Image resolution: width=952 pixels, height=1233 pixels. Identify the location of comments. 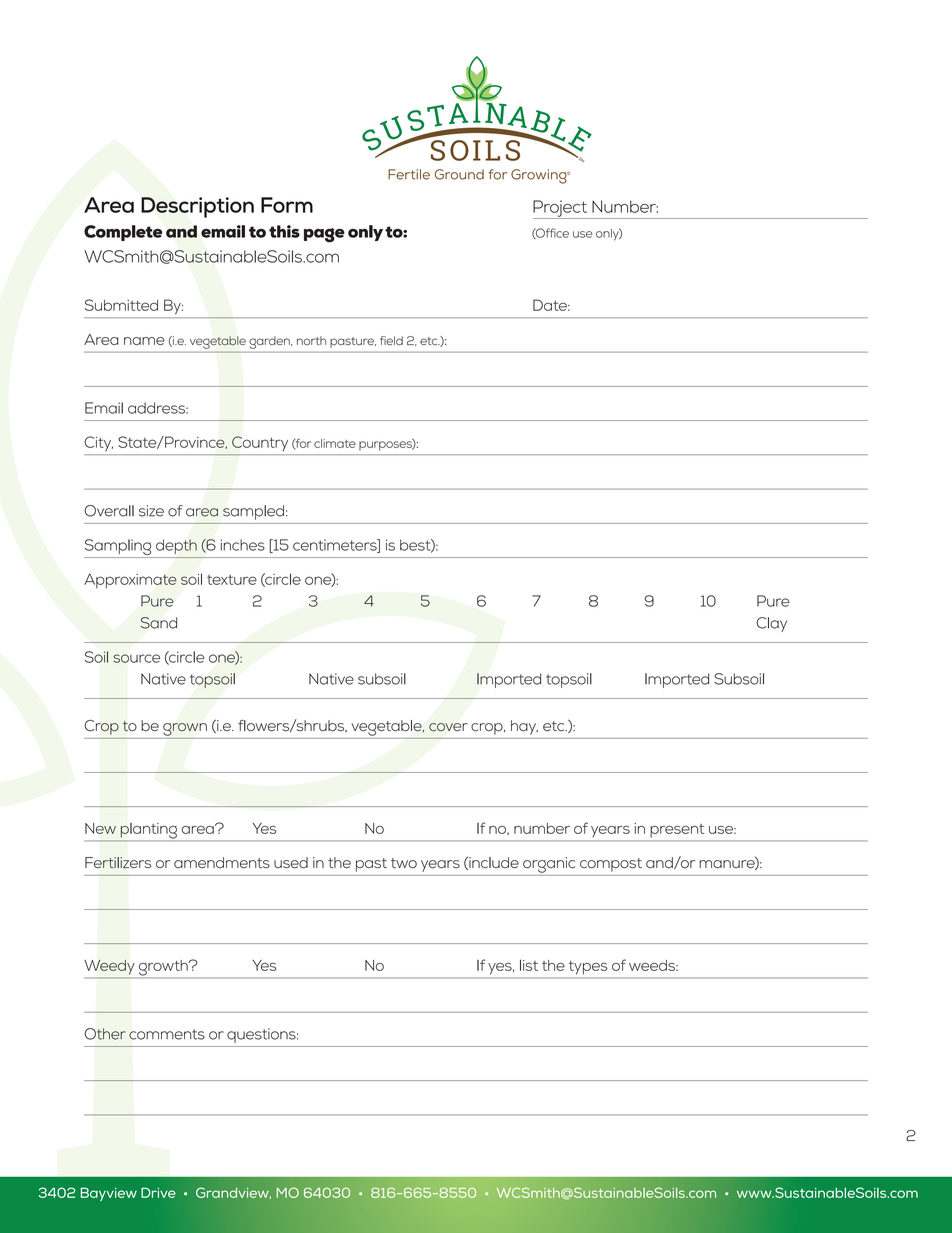
(167, 1034).
